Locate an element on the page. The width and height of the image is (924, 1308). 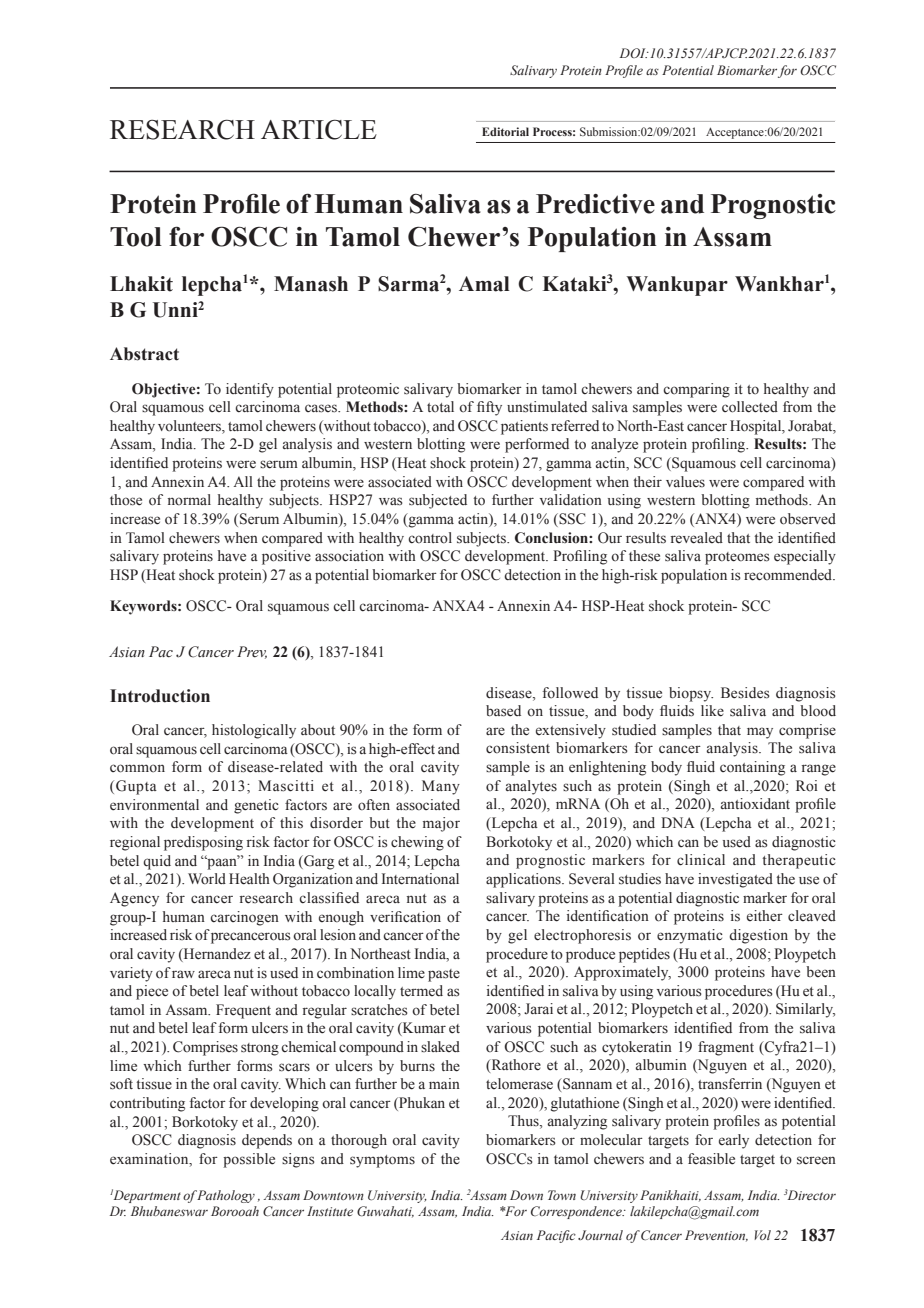
Pathology is located at coordinates (225, 1196).
